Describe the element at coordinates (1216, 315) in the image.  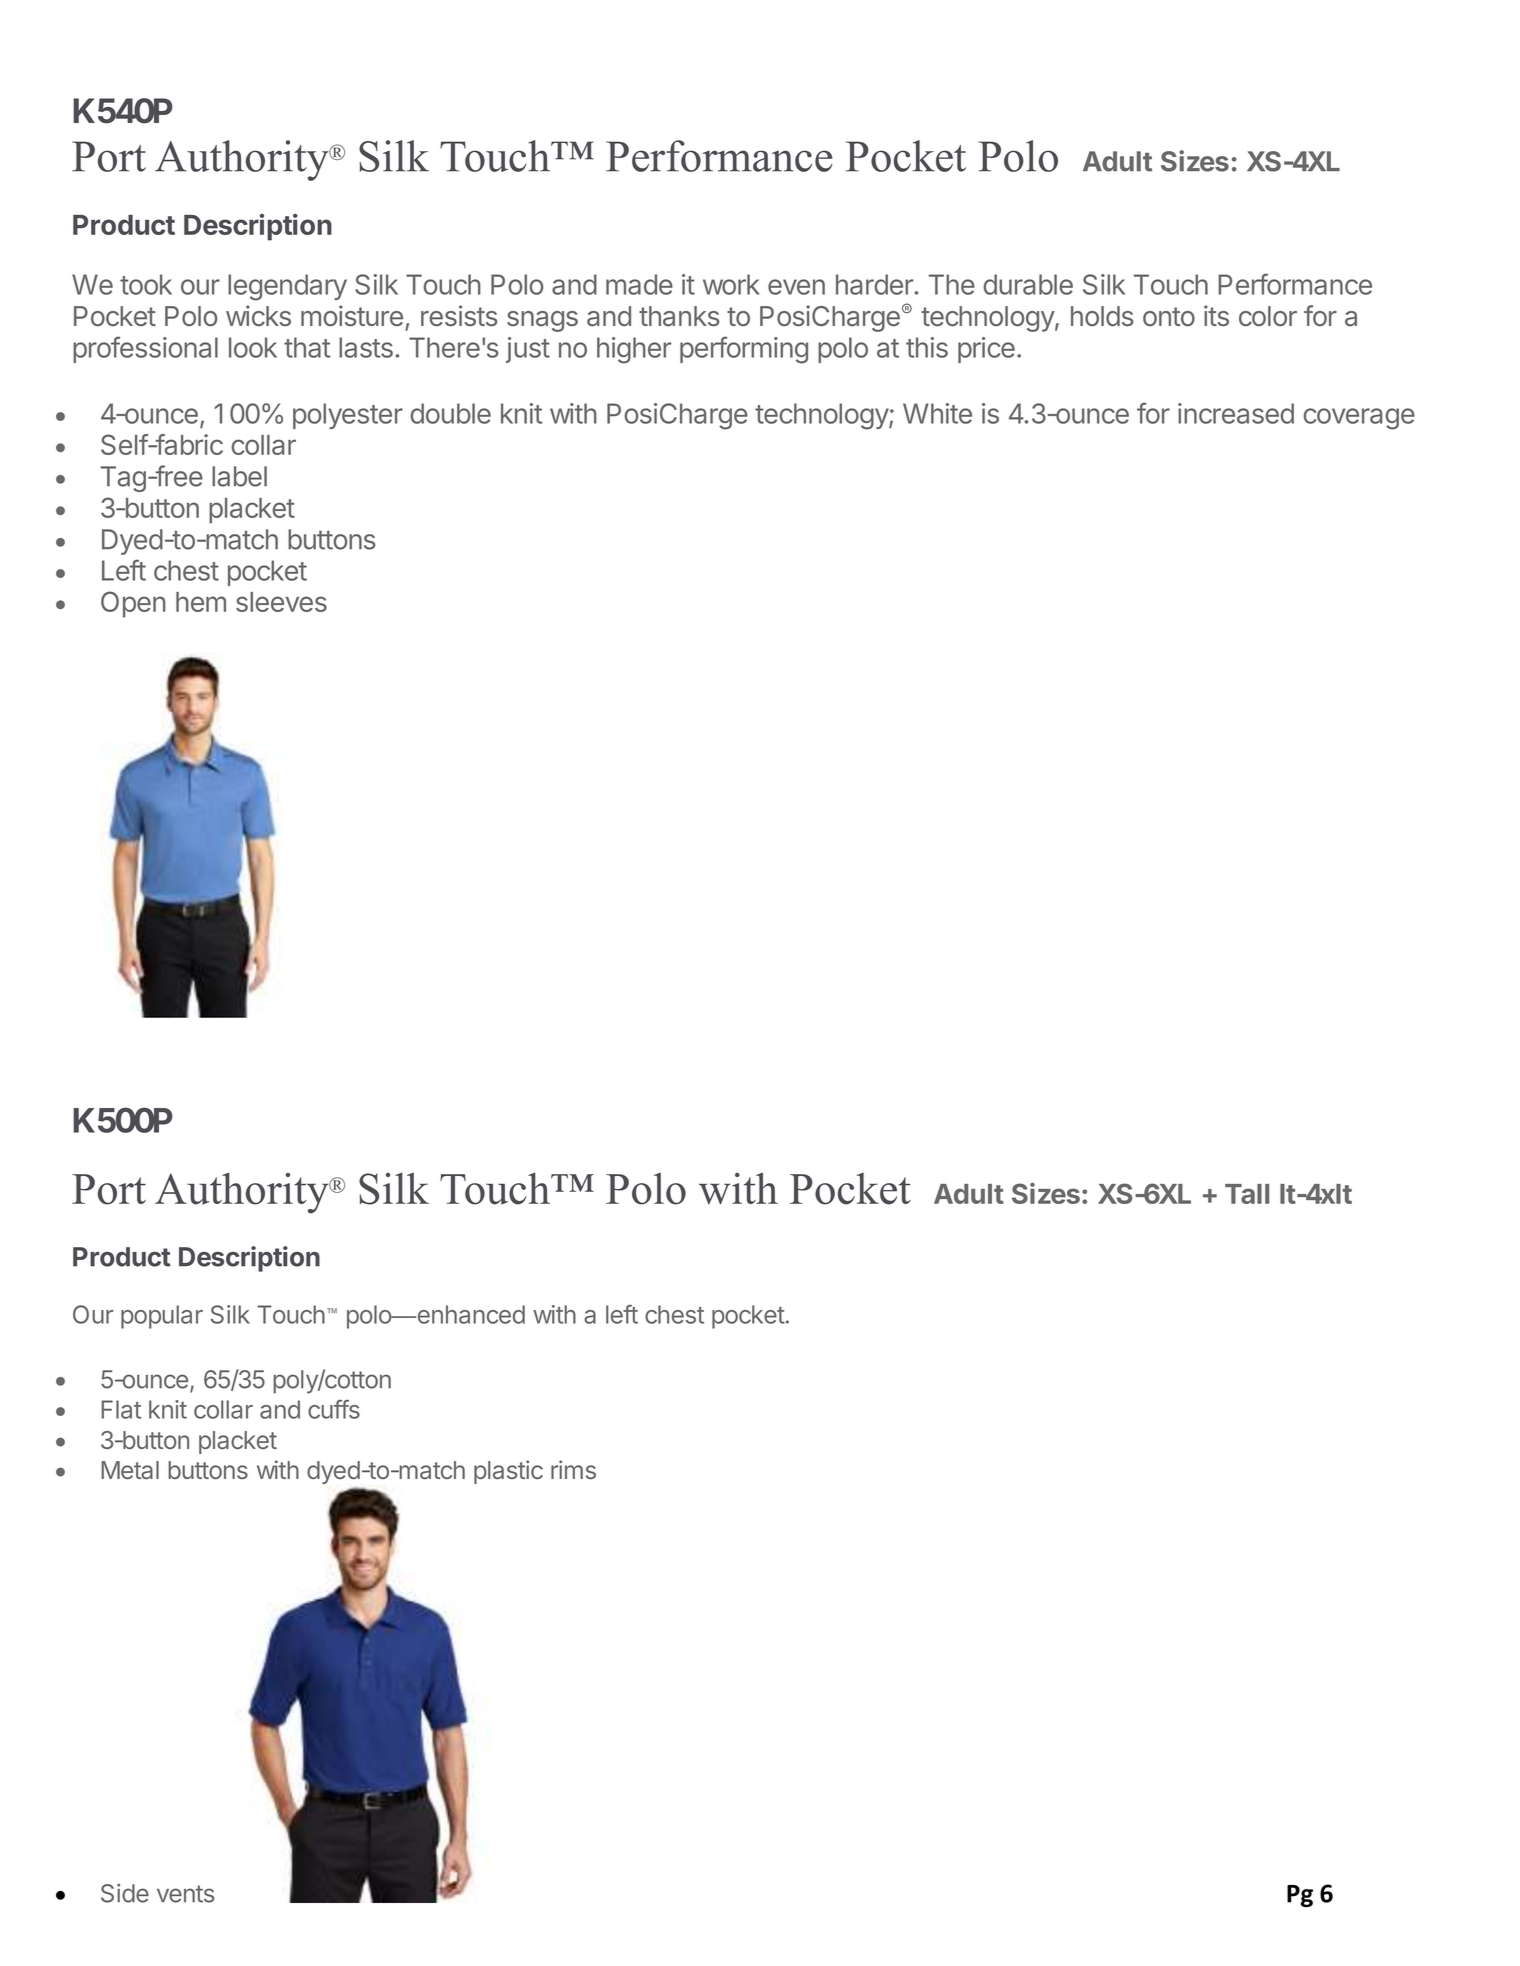
I see `its` at that location.
